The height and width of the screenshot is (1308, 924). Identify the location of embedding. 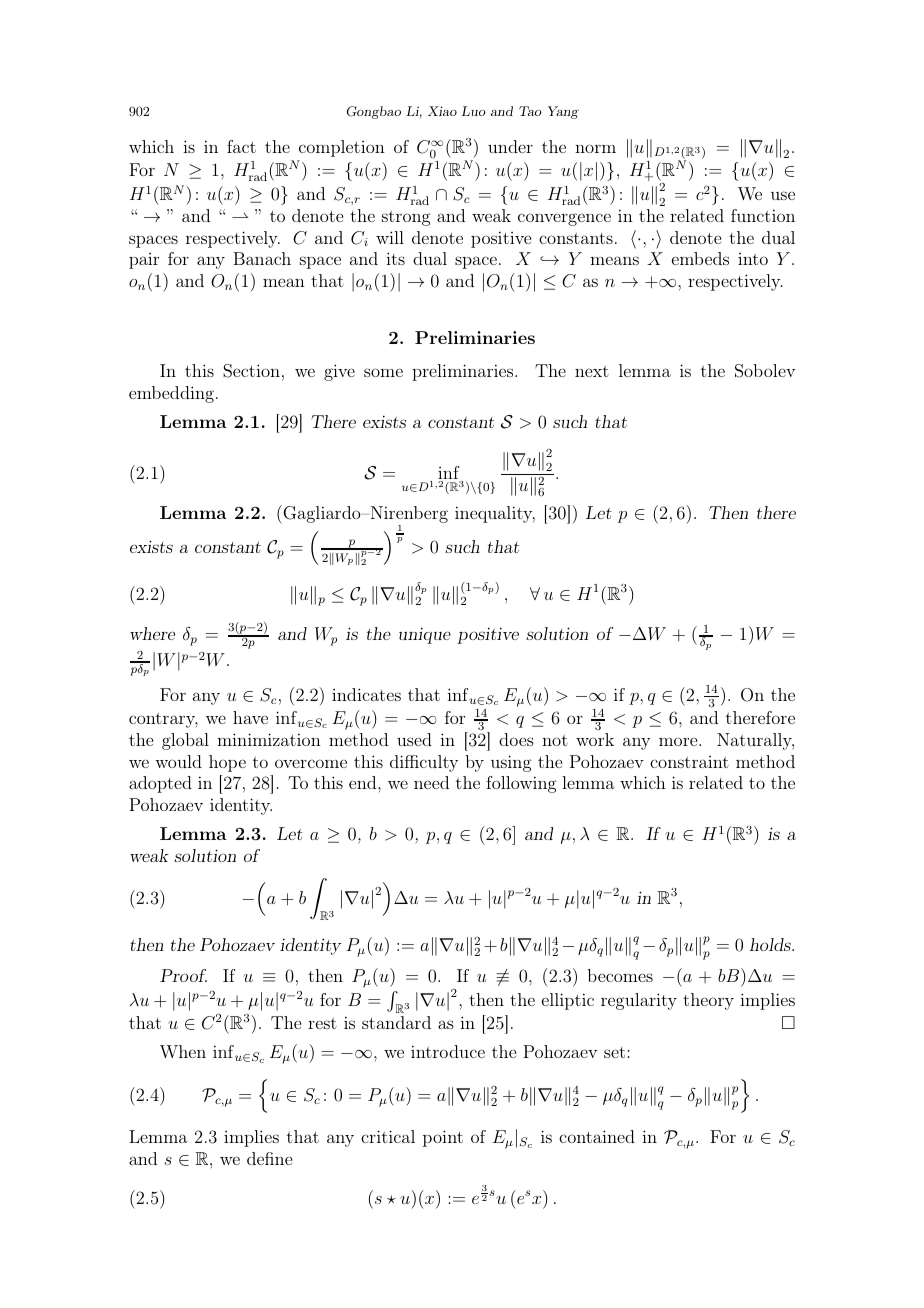
(171, 394).
